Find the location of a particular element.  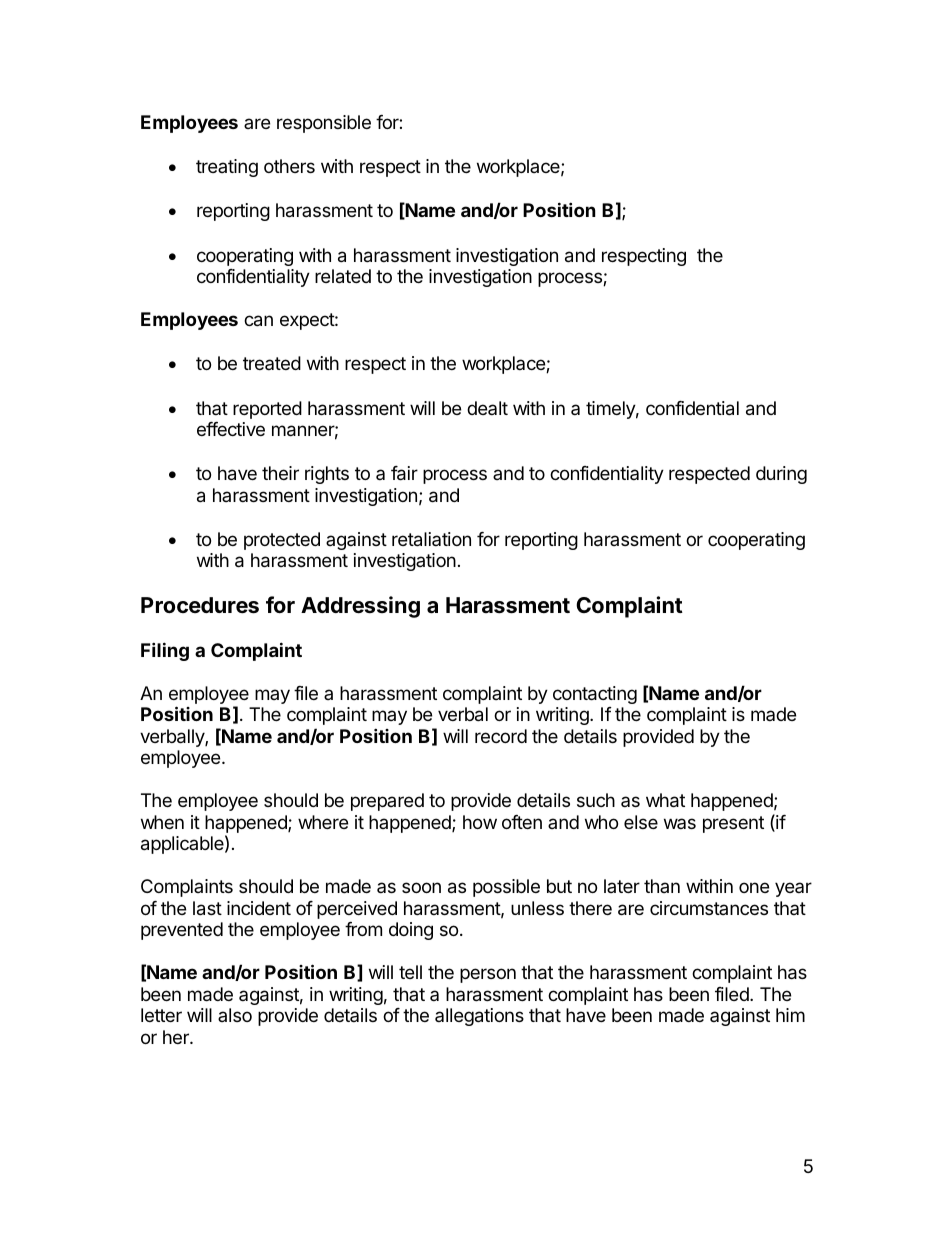

record is located at coordinates (501, 736).
